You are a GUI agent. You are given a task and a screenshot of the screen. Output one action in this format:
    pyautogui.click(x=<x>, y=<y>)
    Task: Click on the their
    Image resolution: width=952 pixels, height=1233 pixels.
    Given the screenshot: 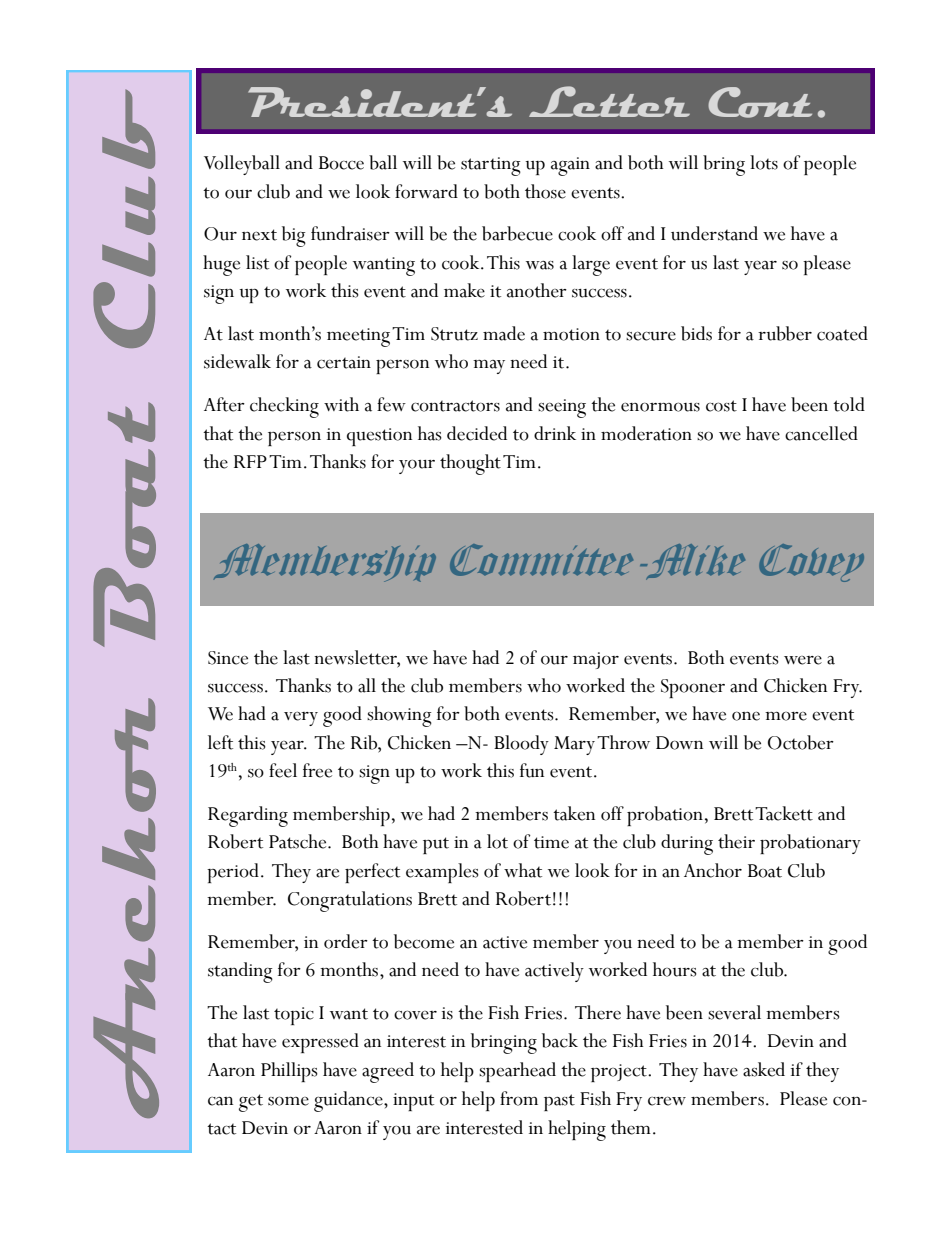 What is the action you would take?
    pyautogui.click(x=736, y=841)
